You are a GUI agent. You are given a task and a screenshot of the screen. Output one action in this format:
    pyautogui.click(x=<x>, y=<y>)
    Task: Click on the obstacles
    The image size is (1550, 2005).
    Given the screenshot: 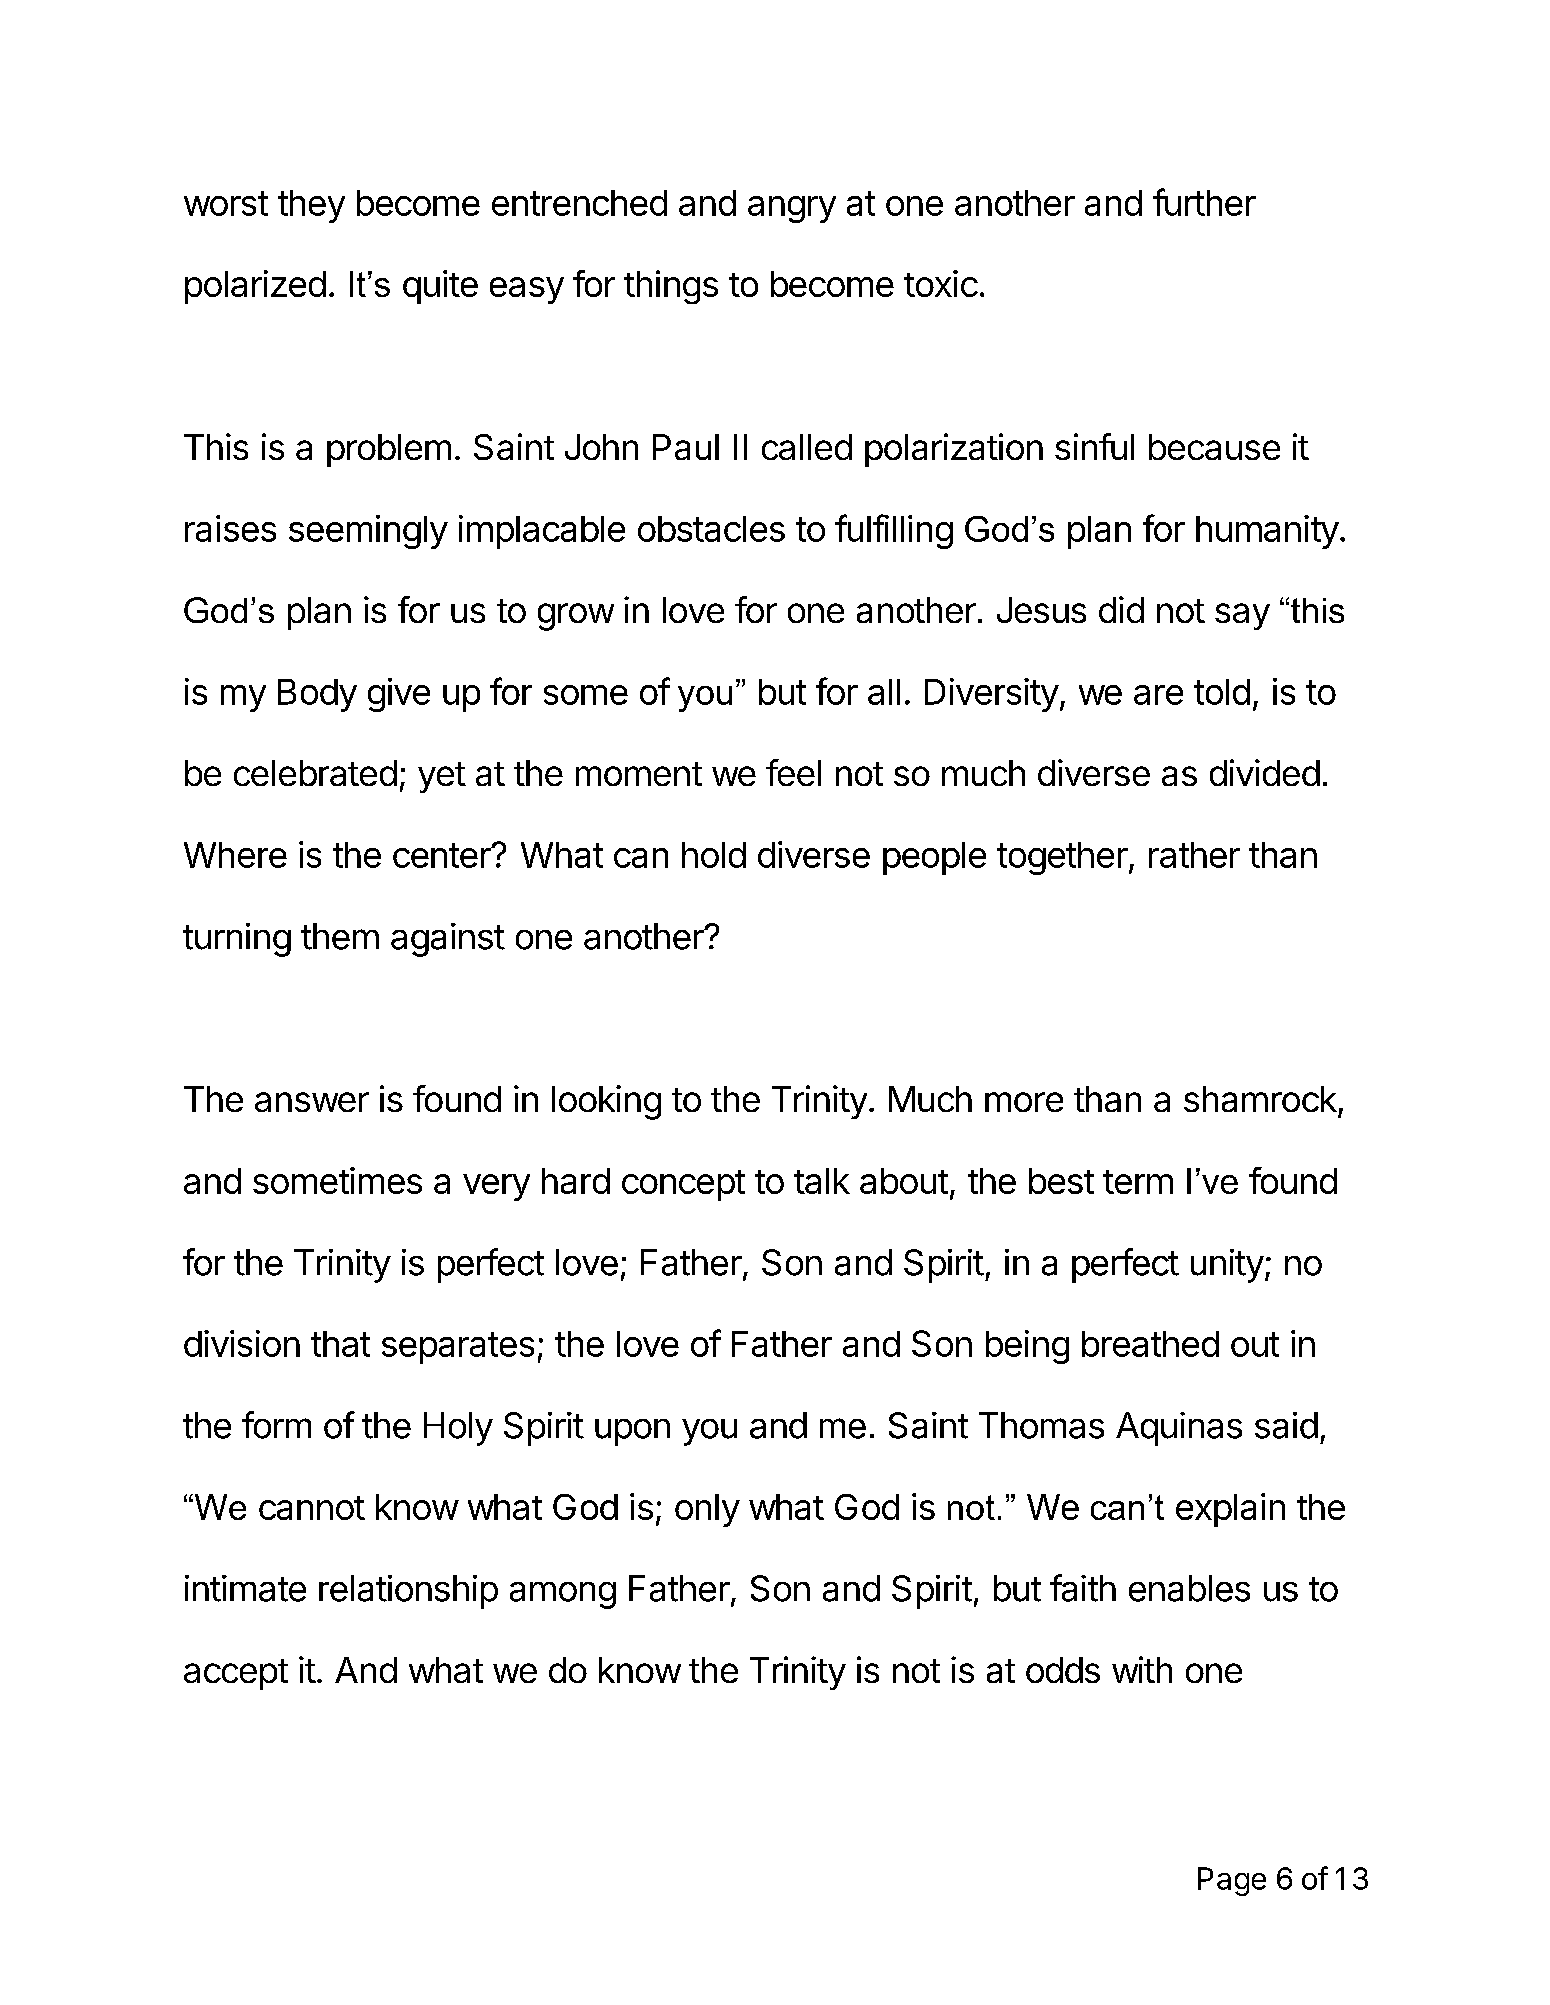 What is the action you would take?
    pyautogui.click(x=711, y=529)
